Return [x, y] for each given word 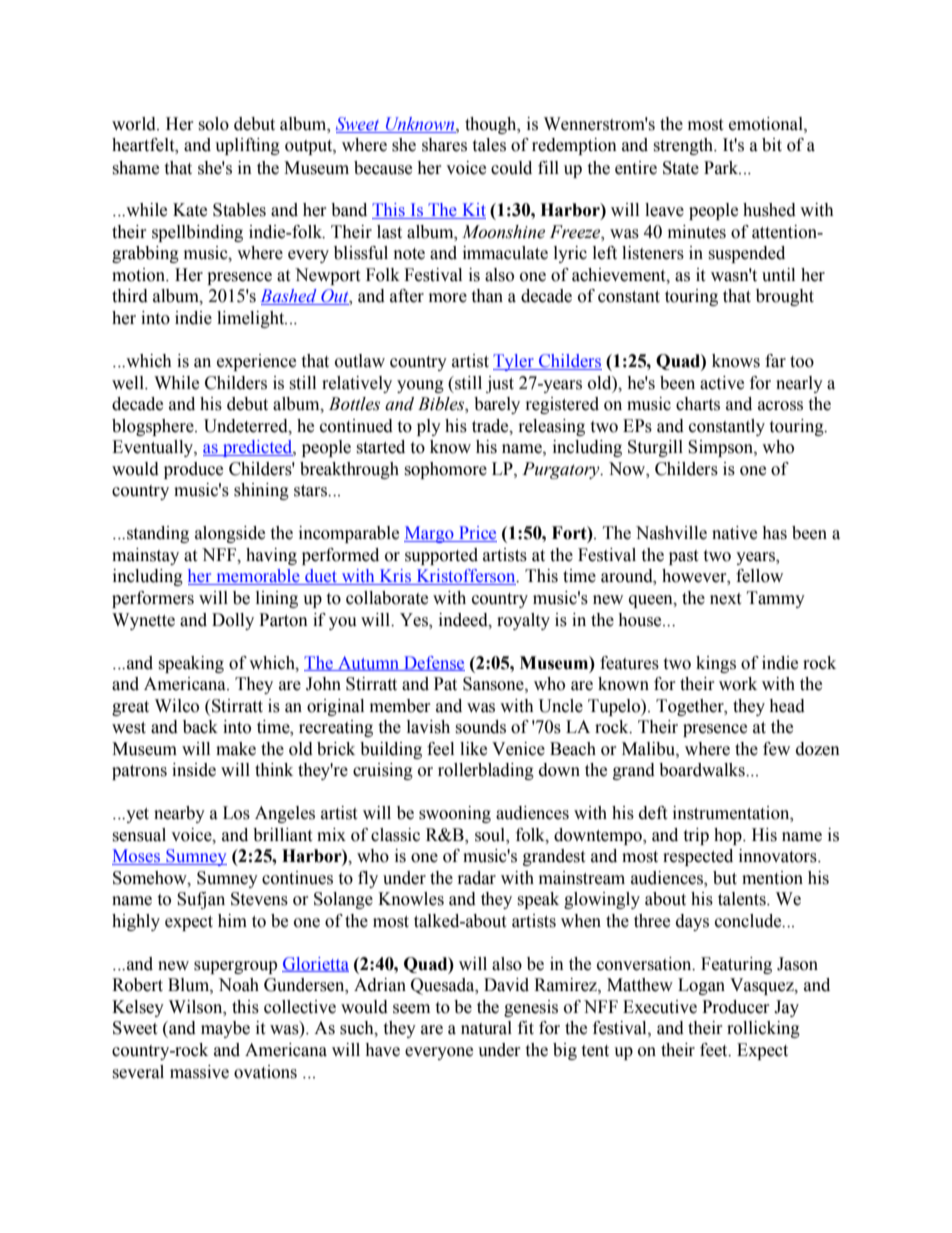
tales [489, 145]
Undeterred [247, 426]
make [236, 749]
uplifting [247, 146]
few [776, 749]
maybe [225, 1029]
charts [698, 404]
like [473, 749]
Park [722, 168]
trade [491, 426]
